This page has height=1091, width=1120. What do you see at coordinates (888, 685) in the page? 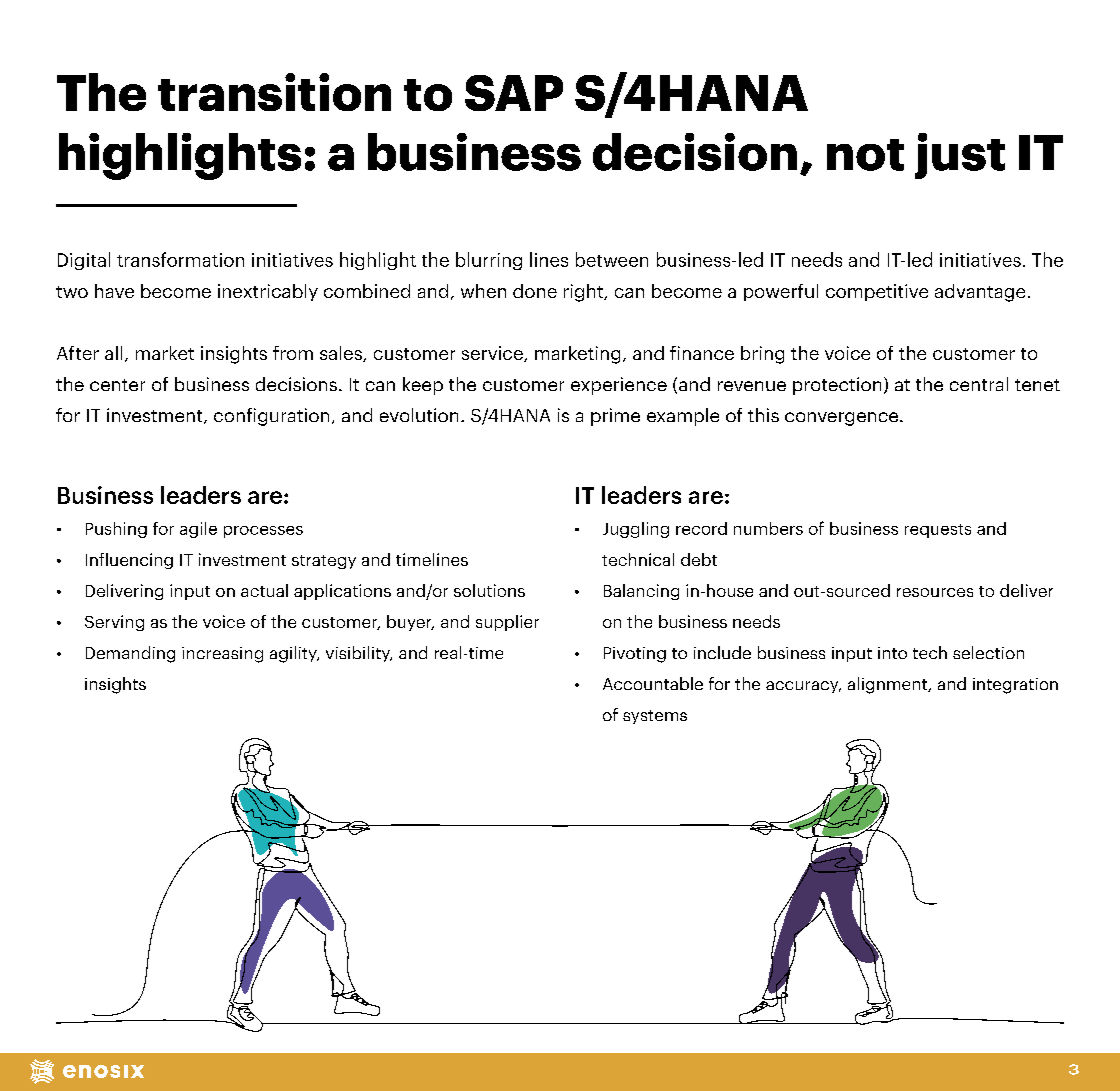
I see `alignment` at bounding box center [888, 685].
